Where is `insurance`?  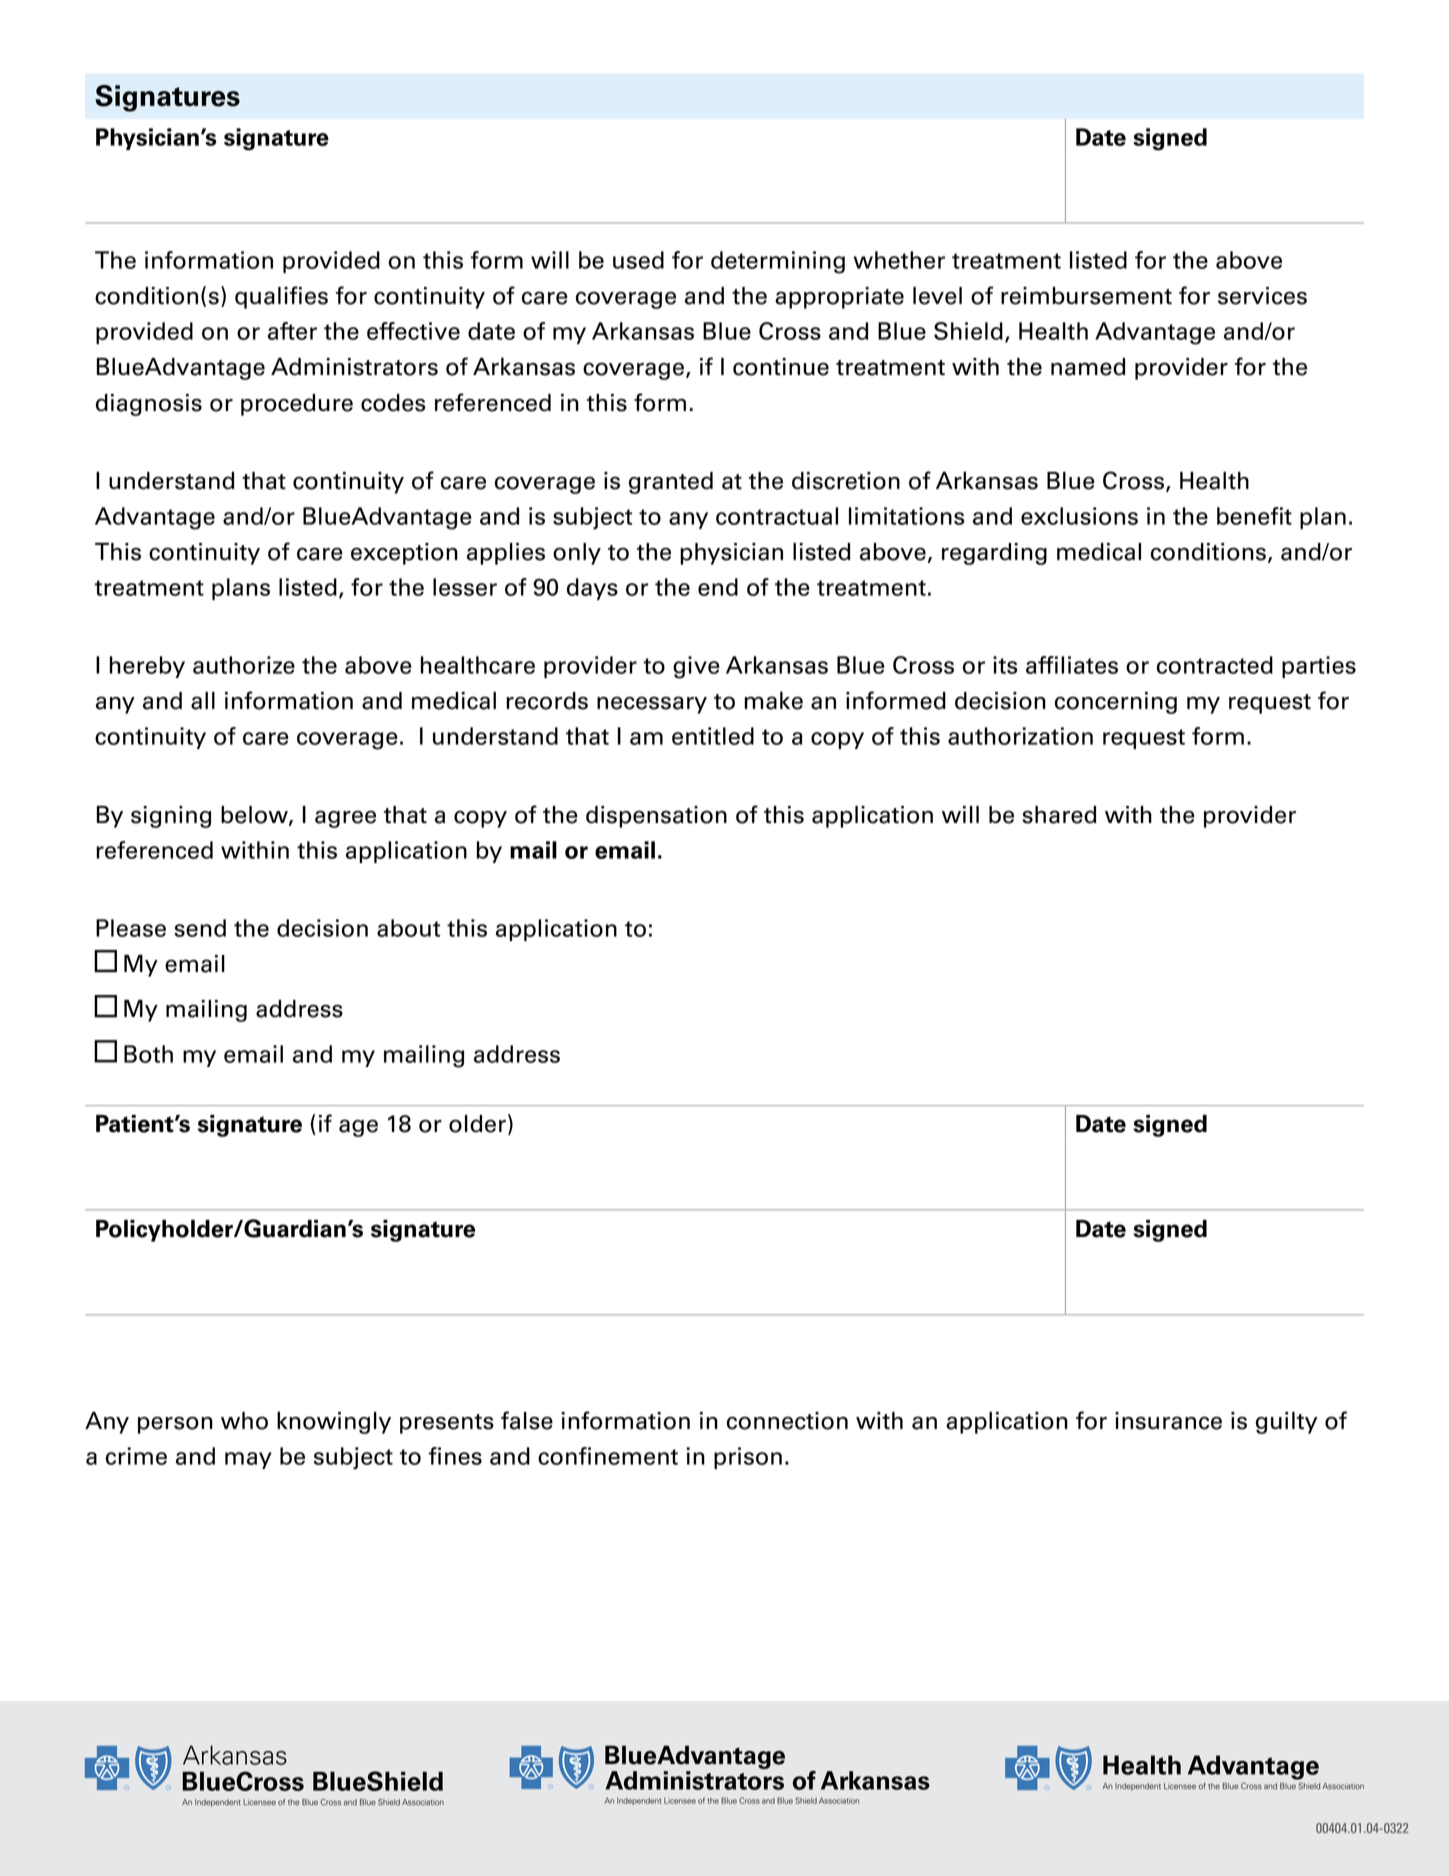
insurance is located at coordinates (1168, 1421).
